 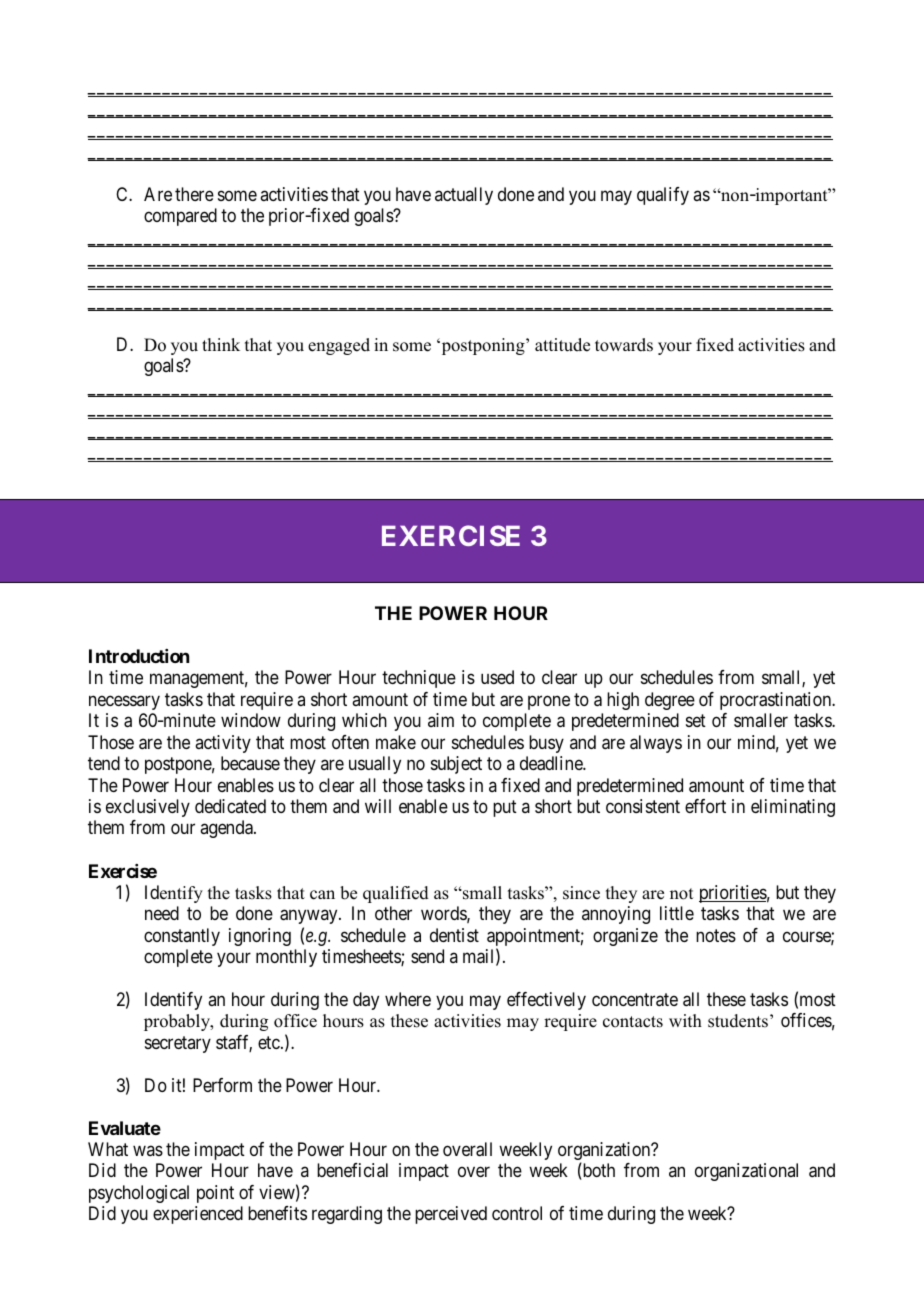 I want to click on agenda, so click(x=227, y=829).
